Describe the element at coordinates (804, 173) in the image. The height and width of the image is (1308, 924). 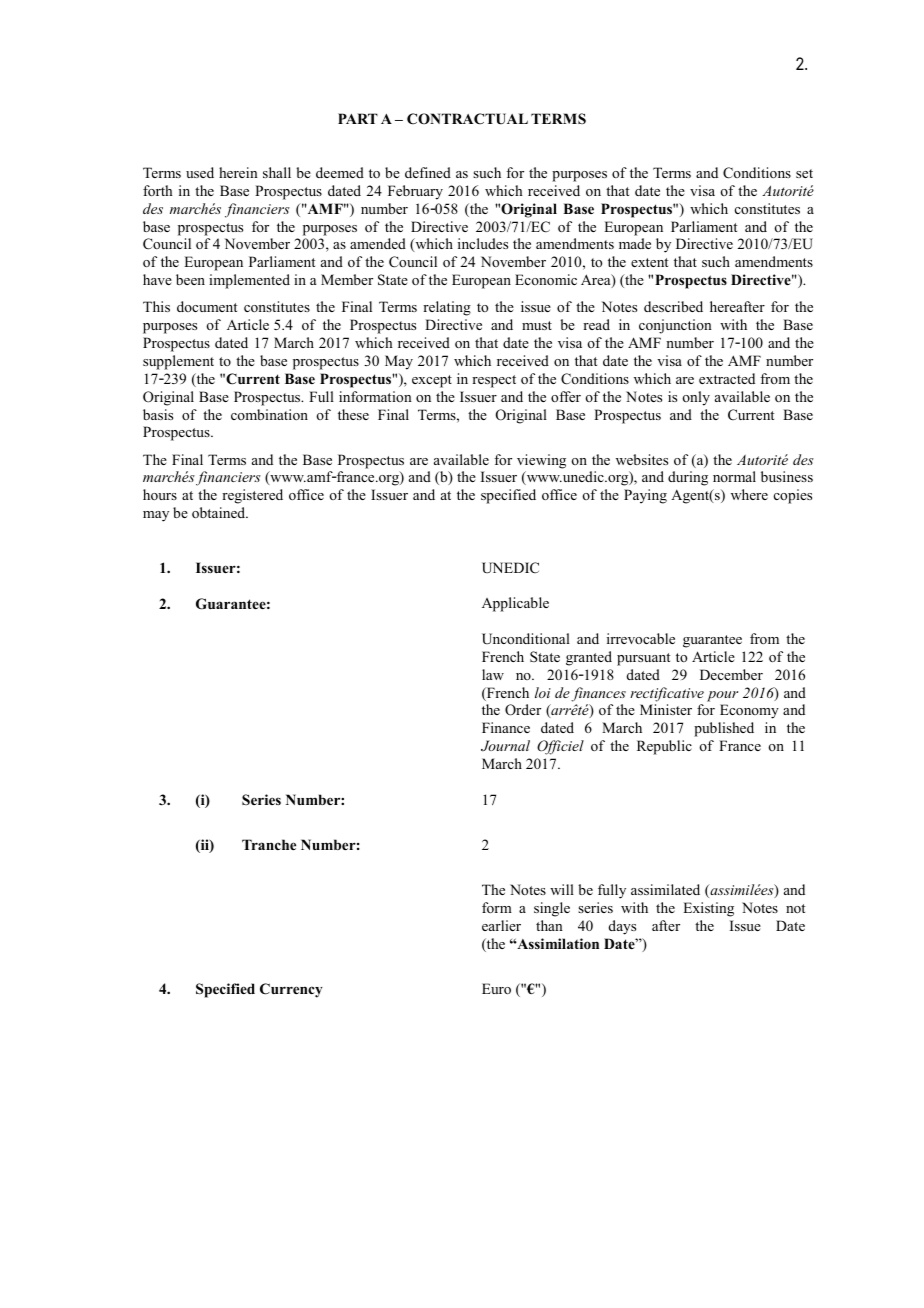
I see `set` at that location.
